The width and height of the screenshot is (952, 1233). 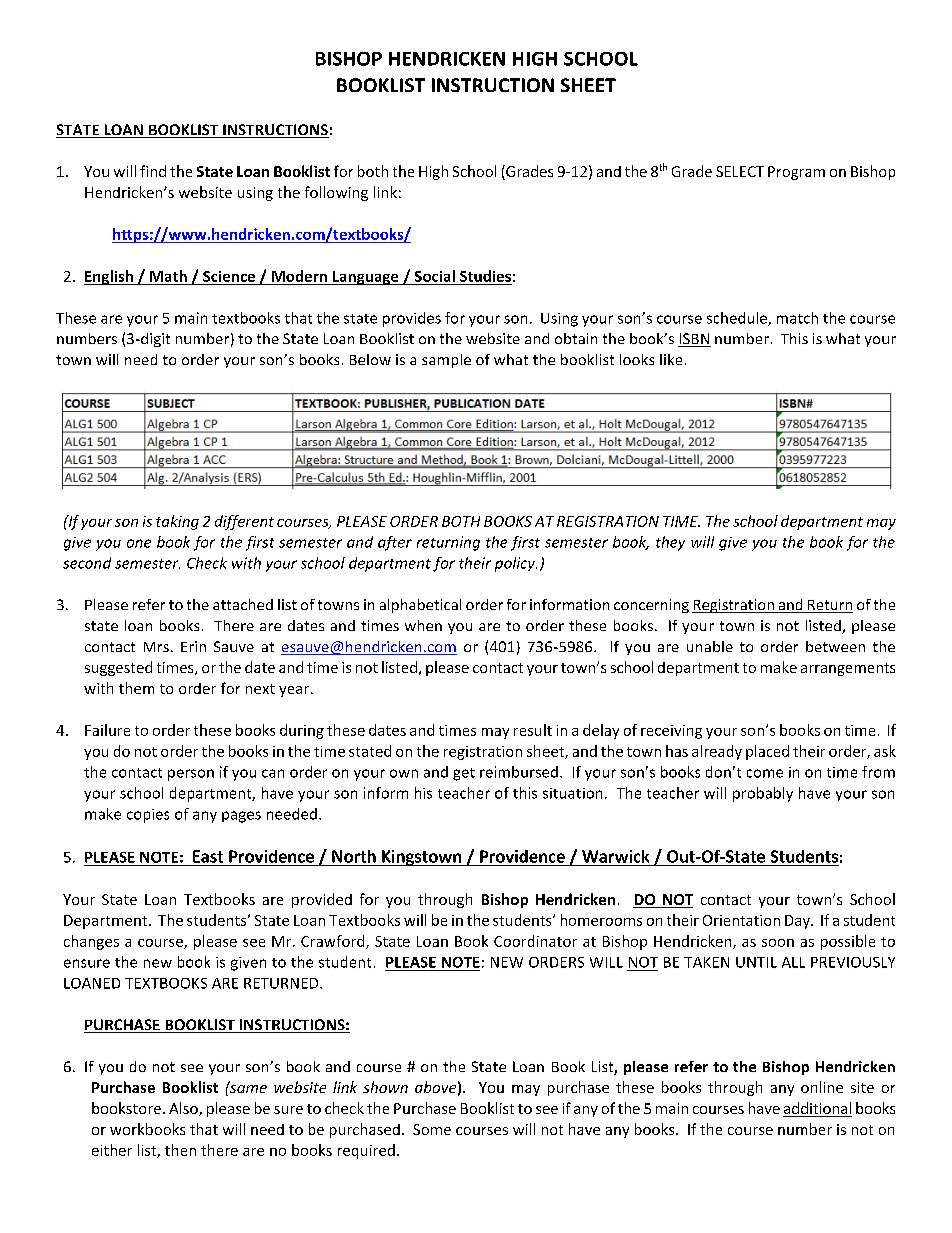 What do you see at coordinates (432, 1129) in the screenshot?
I see `Some` at bounding box center [432, 1129].
